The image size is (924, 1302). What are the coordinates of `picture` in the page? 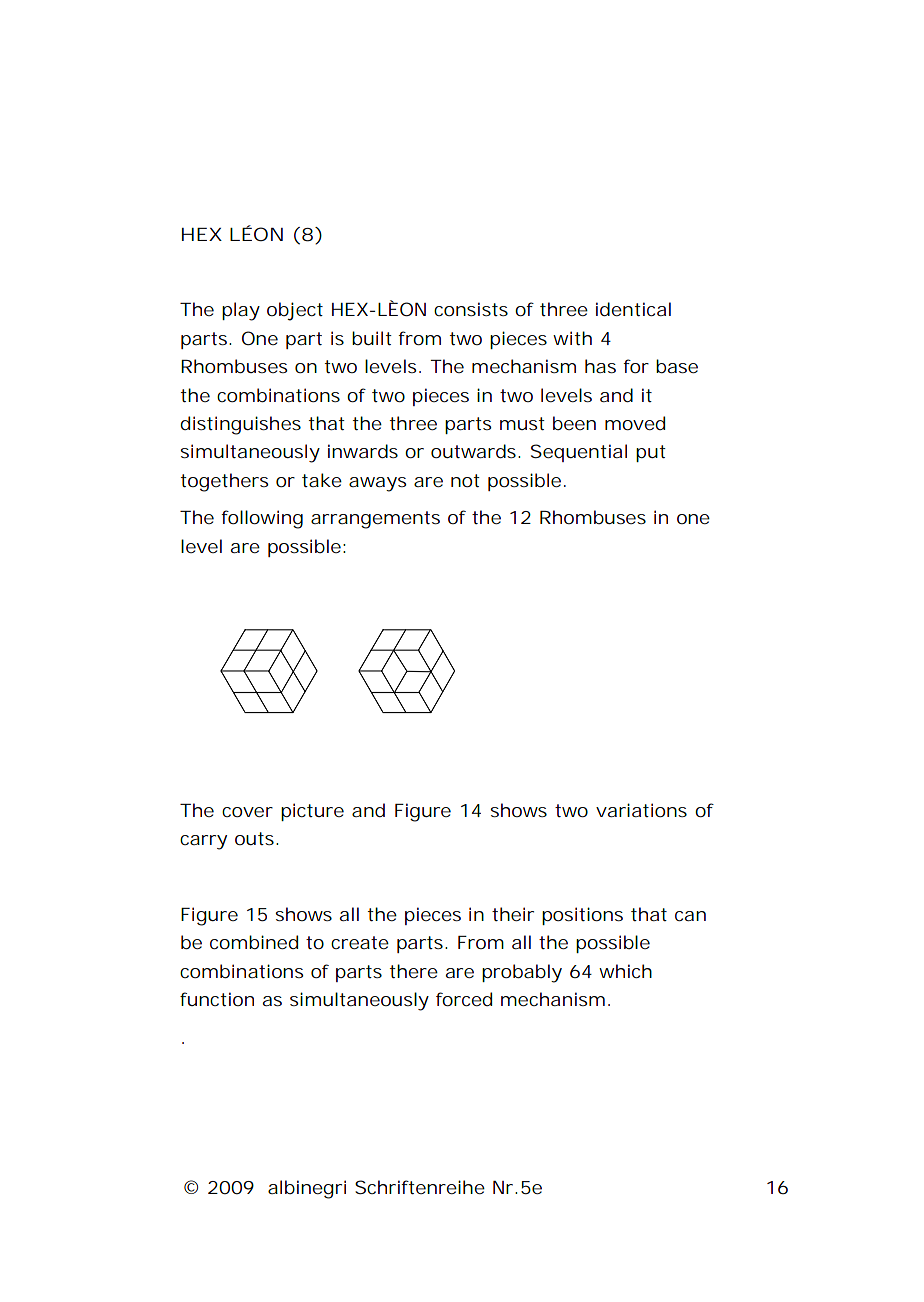 It's located at (312, 812).
